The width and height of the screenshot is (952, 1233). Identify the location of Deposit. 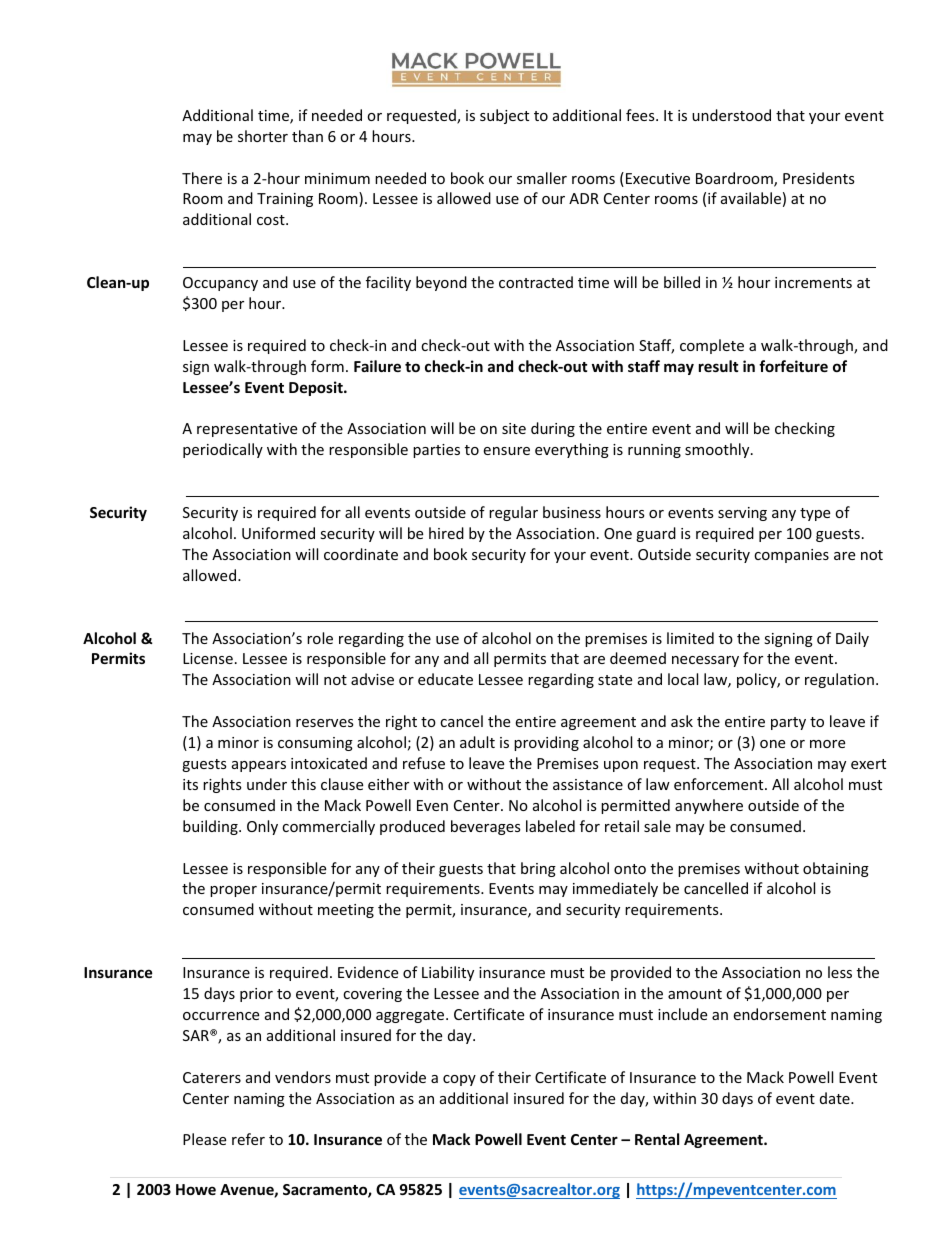
(317, 388).
